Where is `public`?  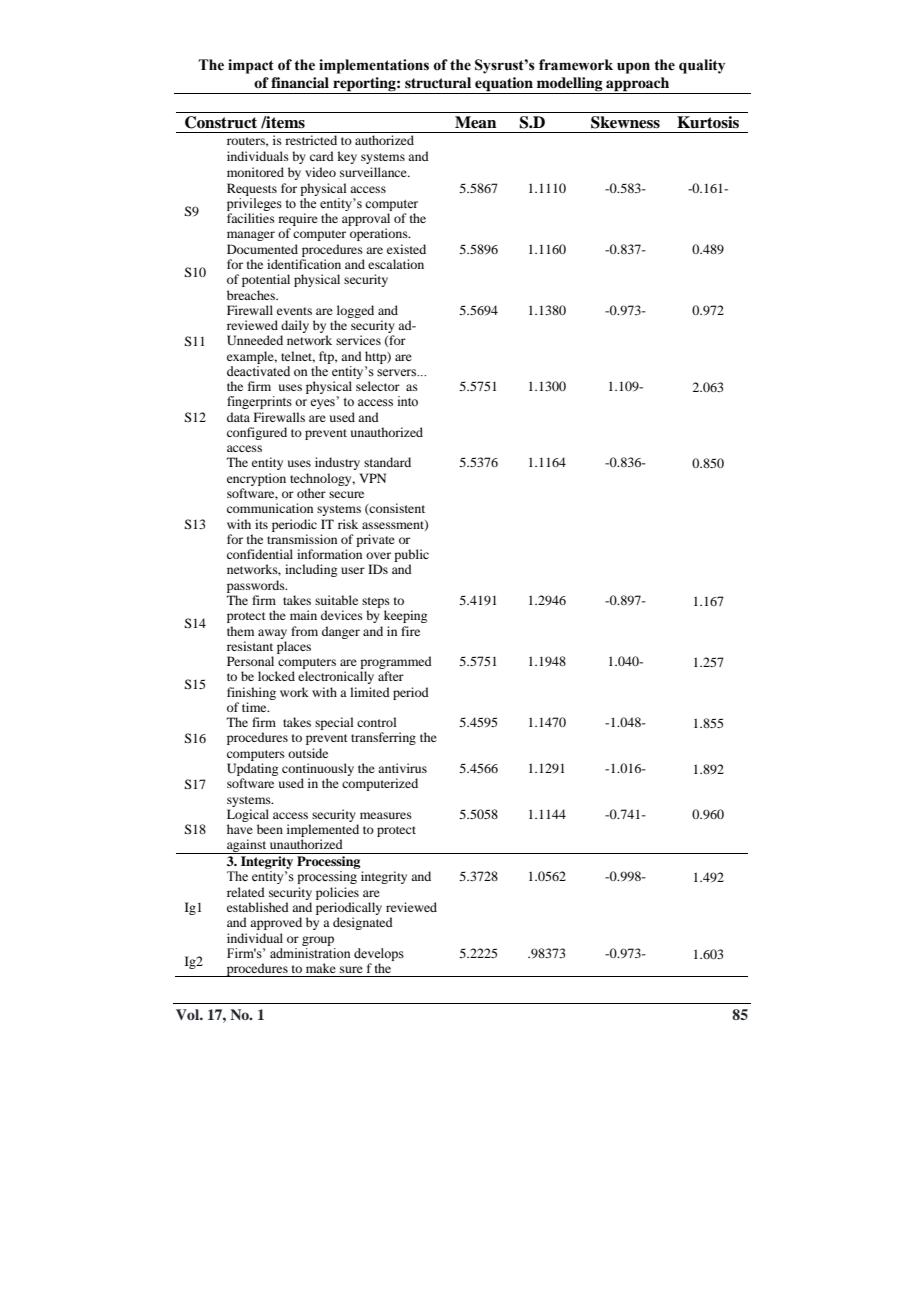 public is located at coordinates (411, 557).
